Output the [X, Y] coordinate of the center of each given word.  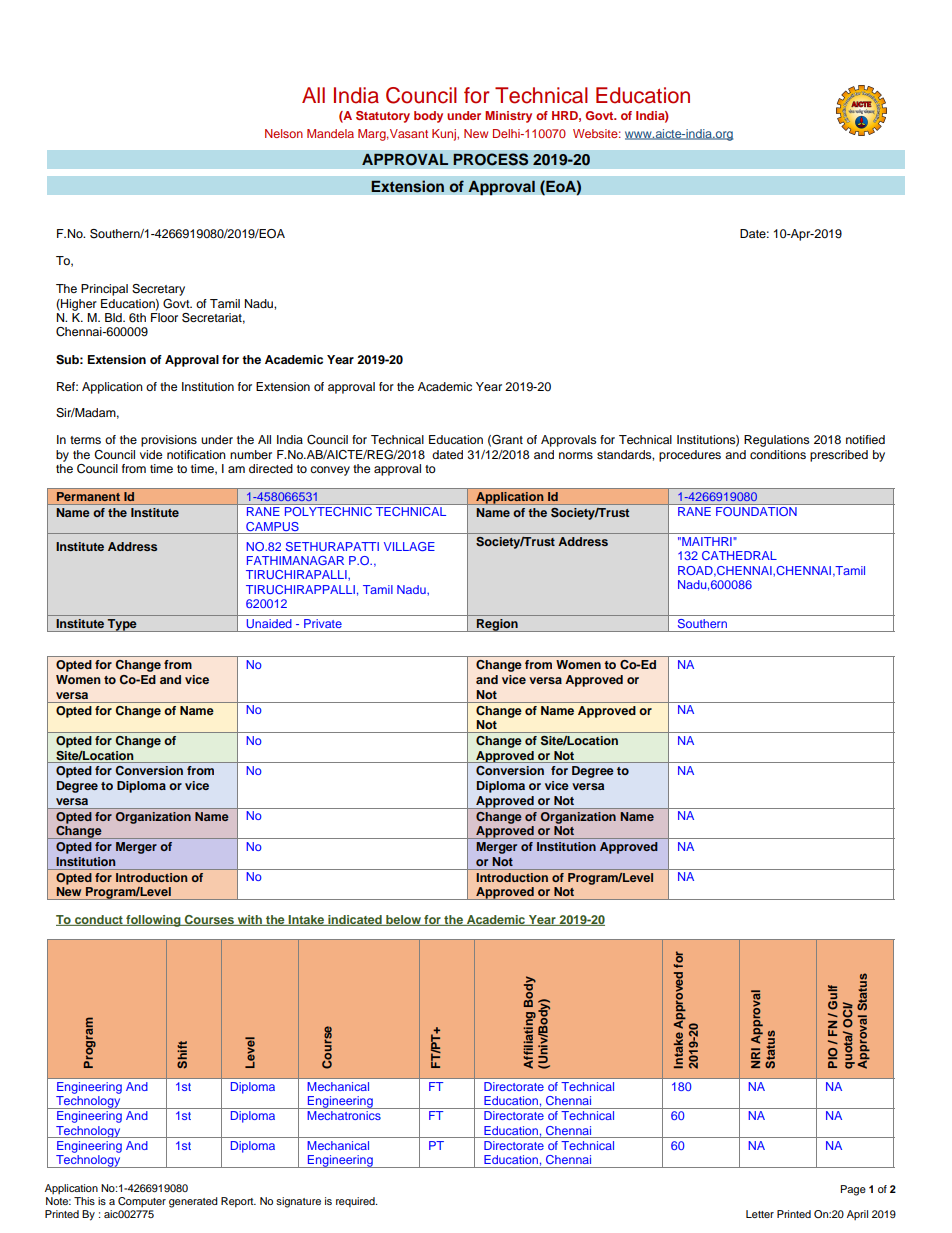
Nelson [284, 133]
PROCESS [491, 159]
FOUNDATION [756, 511]
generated [193, 1202]
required [356, 1202]
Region [497, 625]
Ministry [508, 117]
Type [122, 625]
